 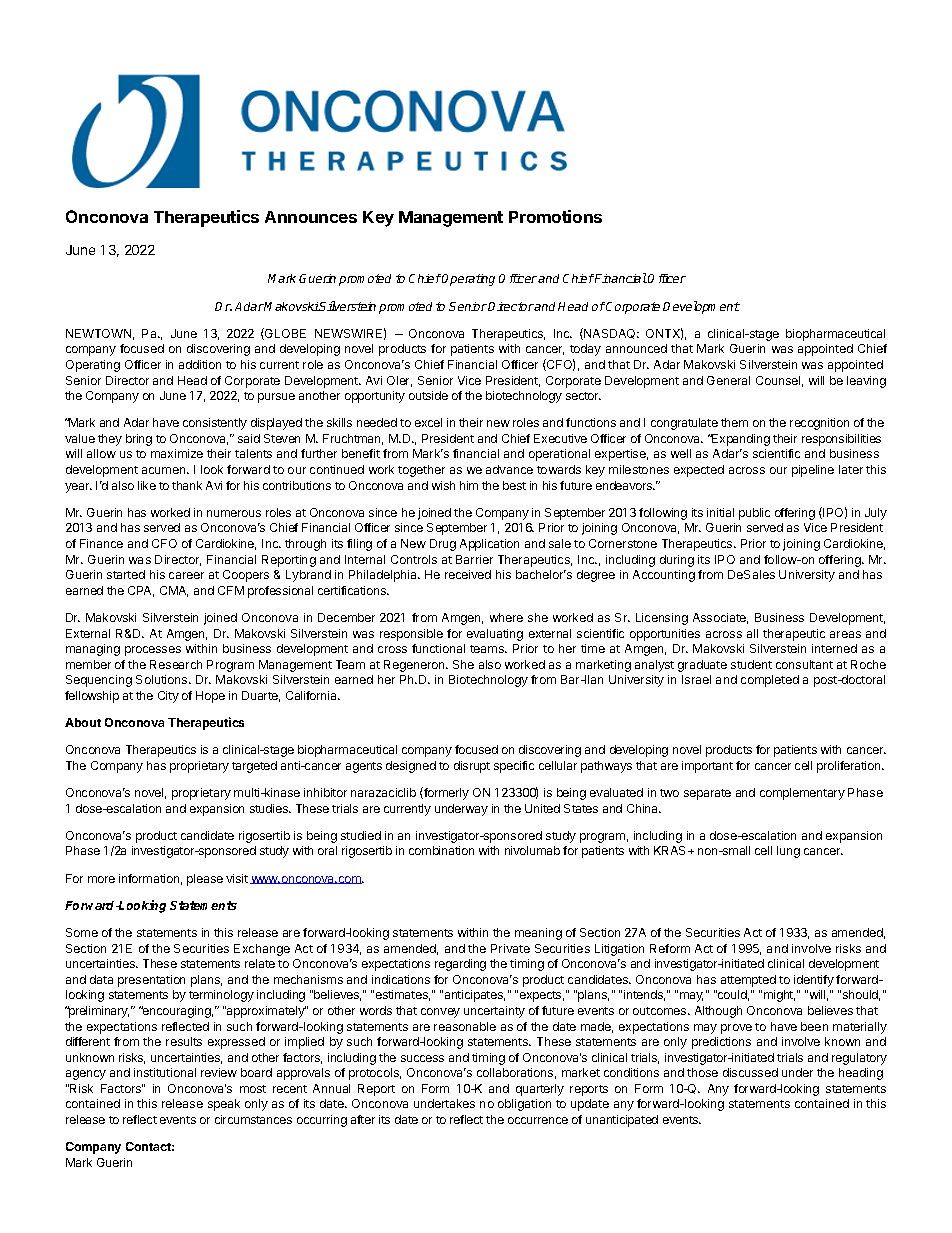 I want to click on institutional, so click(x=165, y=1072).
